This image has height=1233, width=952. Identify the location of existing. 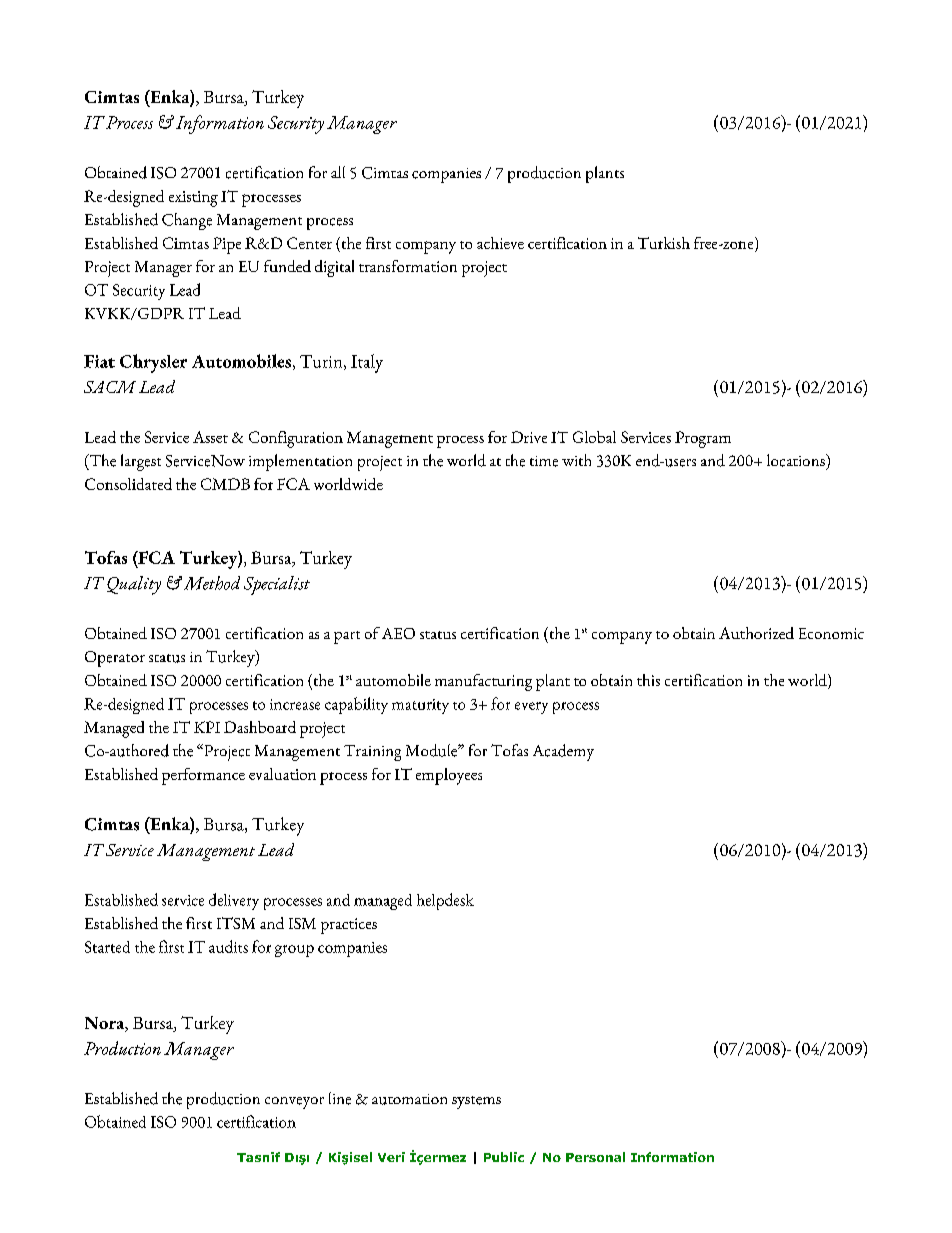
(193, 199).
